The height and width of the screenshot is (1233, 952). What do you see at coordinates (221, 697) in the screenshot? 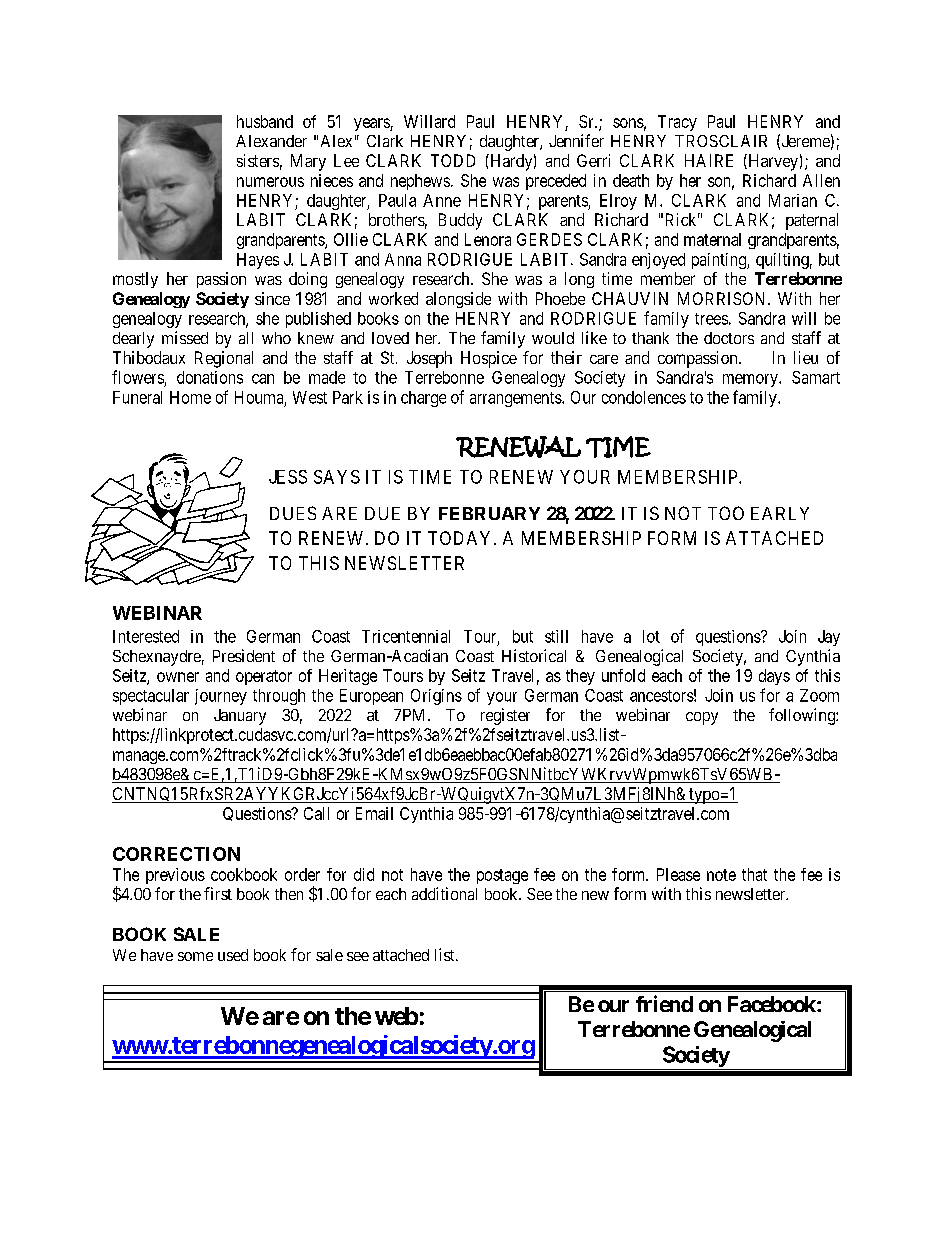
I see `journey` at bounding box center [221, 697].
